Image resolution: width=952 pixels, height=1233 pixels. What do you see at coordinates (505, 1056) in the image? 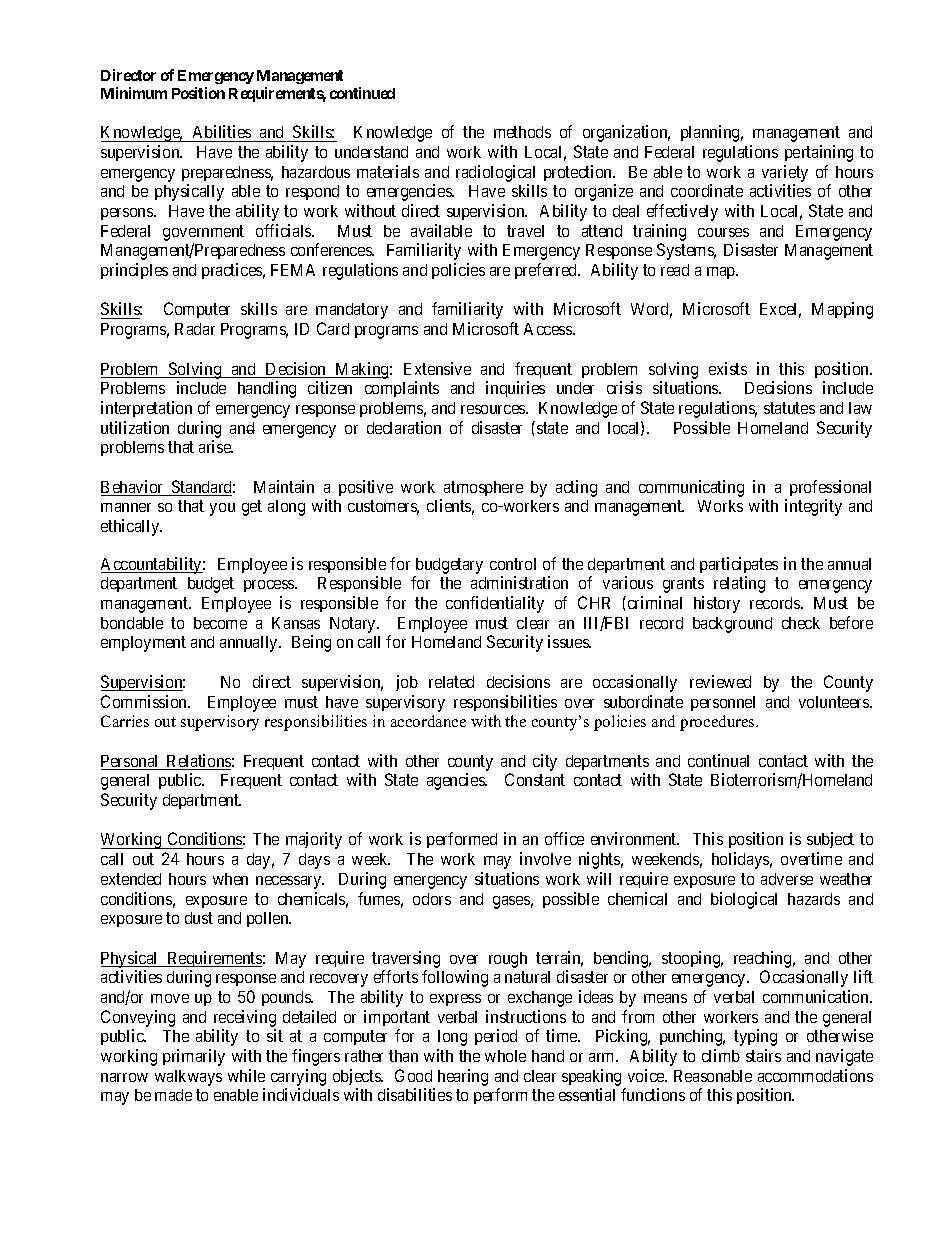
I see `whole` at bounding box center [505, 1056].
